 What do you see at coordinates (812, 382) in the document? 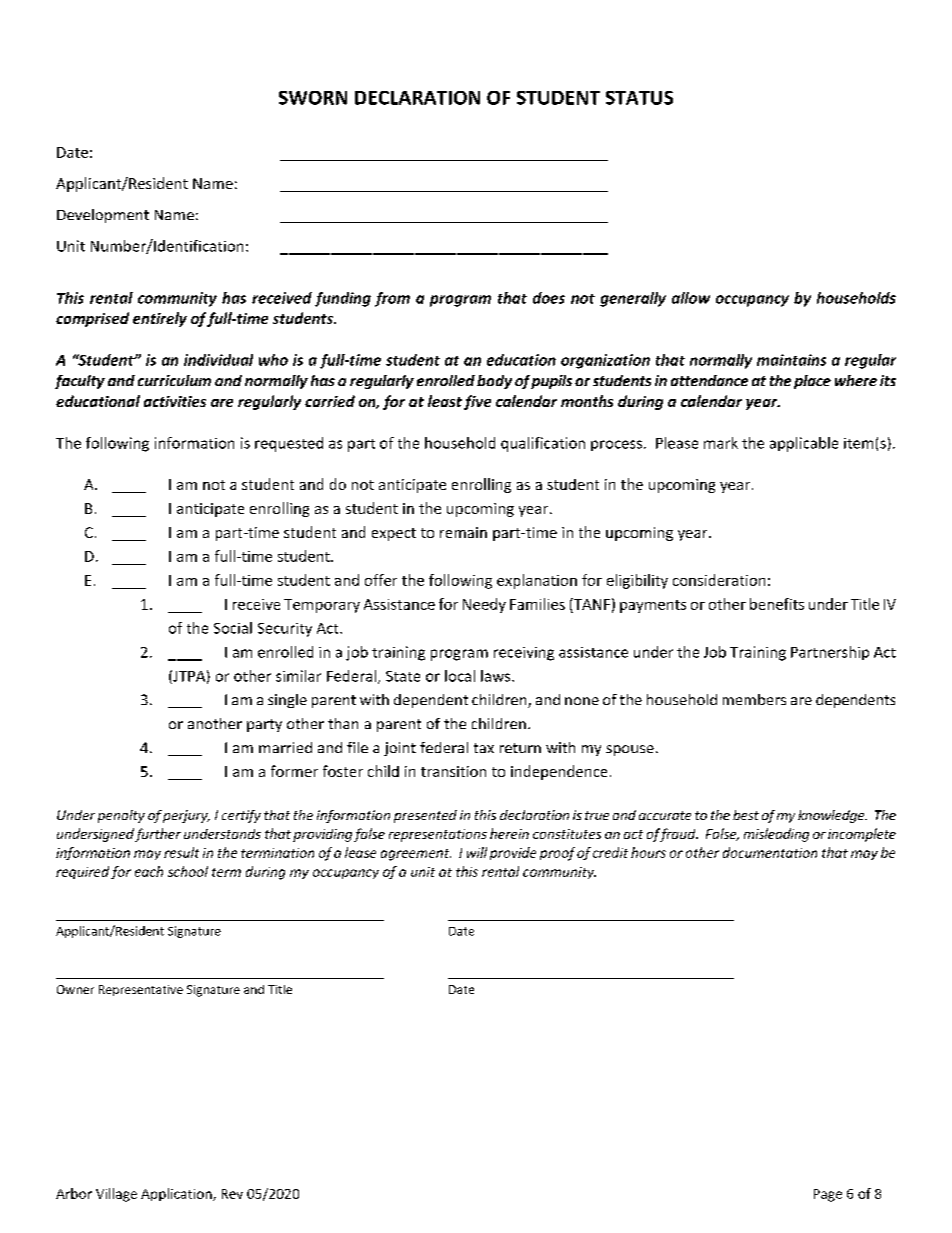
I see `place` at bounding box center [812, 382].
